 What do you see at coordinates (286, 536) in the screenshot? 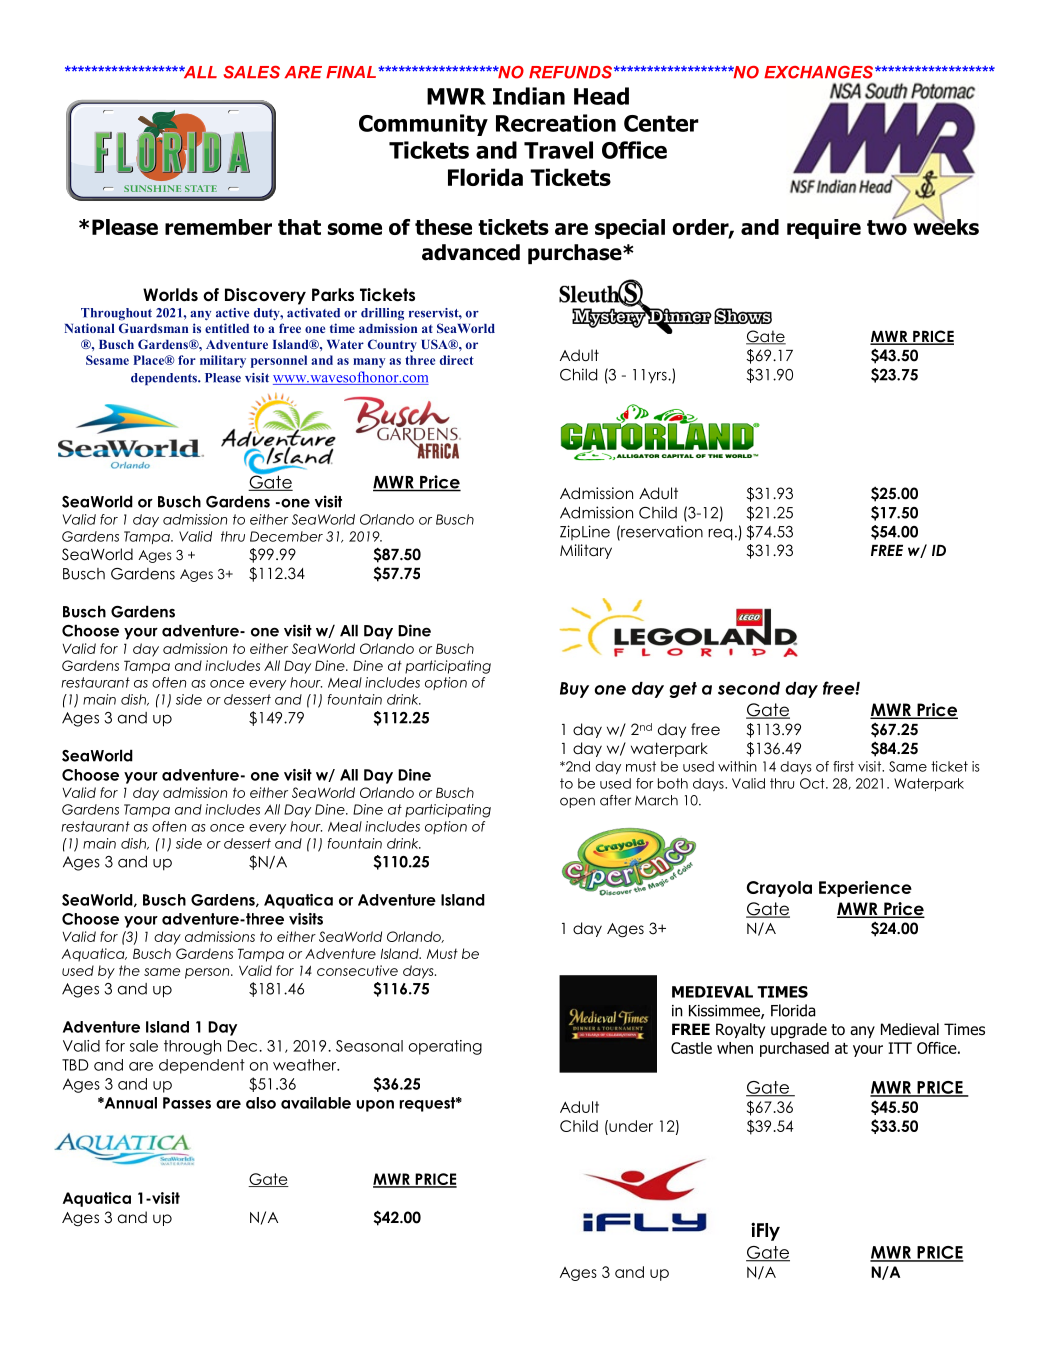
I see `December` at bounding box center [286, 536].
